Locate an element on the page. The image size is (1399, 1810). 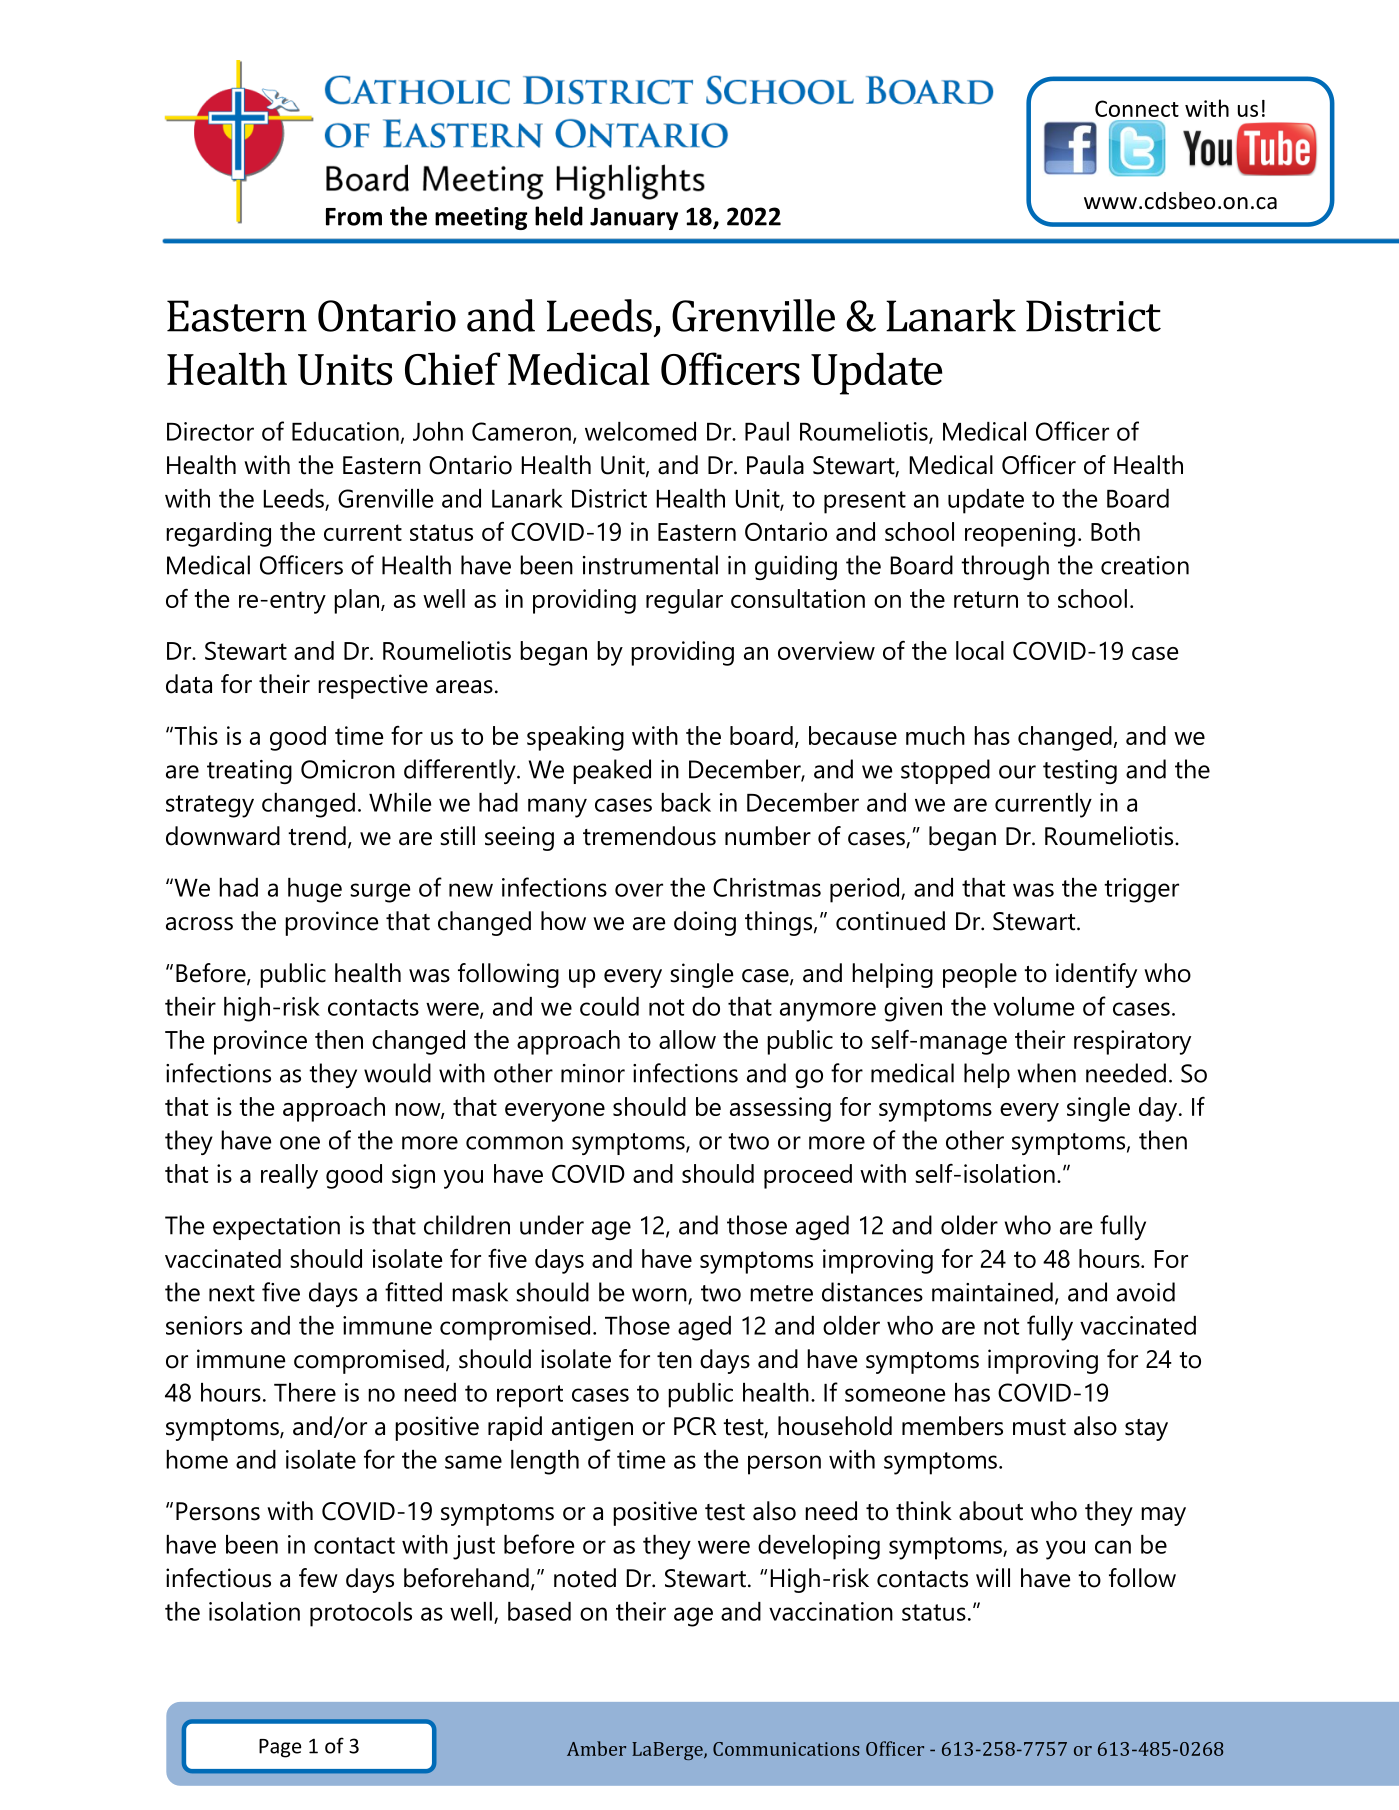
Page is located at coordinates (280, 1748).
